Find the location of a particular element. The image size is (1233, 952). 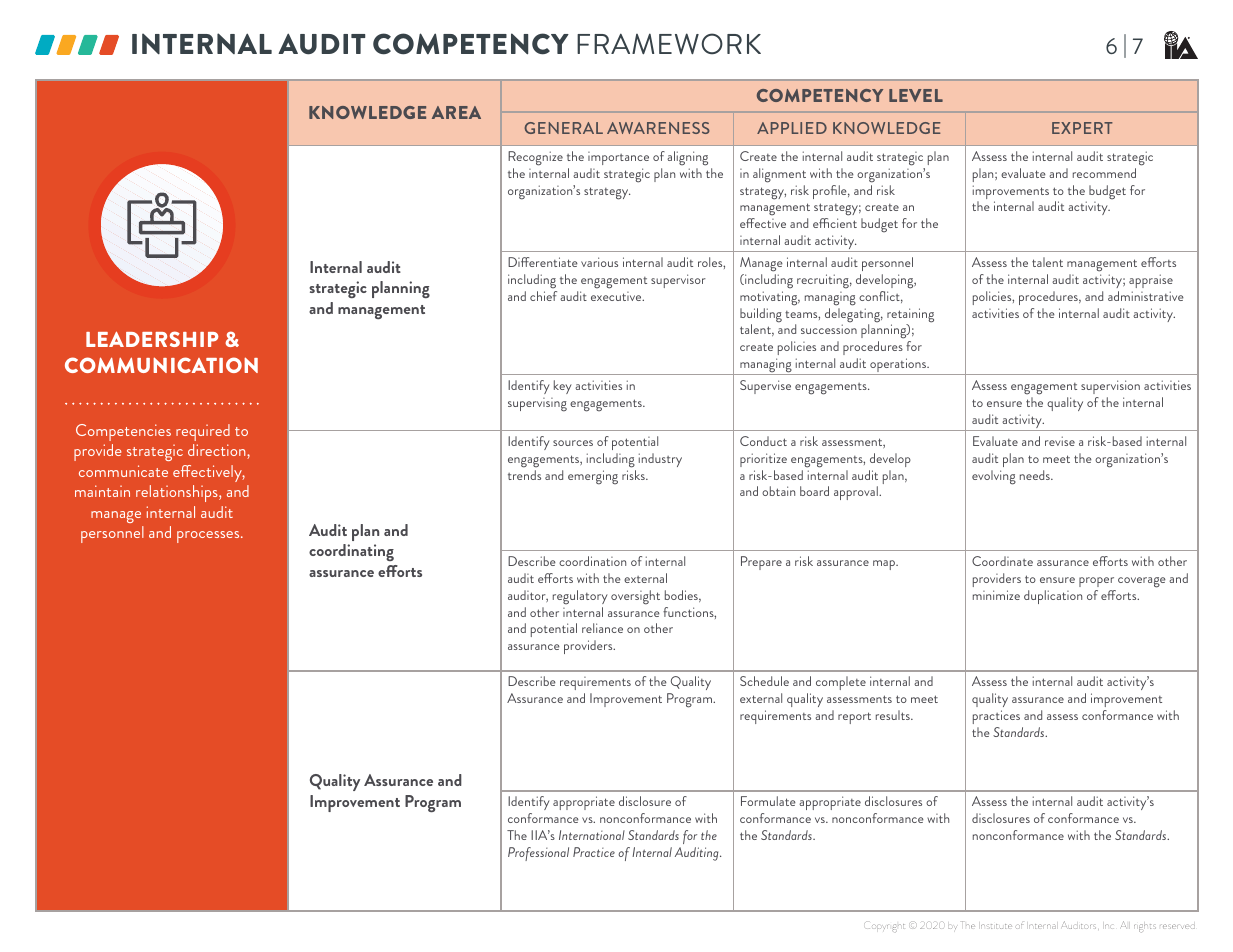

needs is located at coordinates (1036, 475).
